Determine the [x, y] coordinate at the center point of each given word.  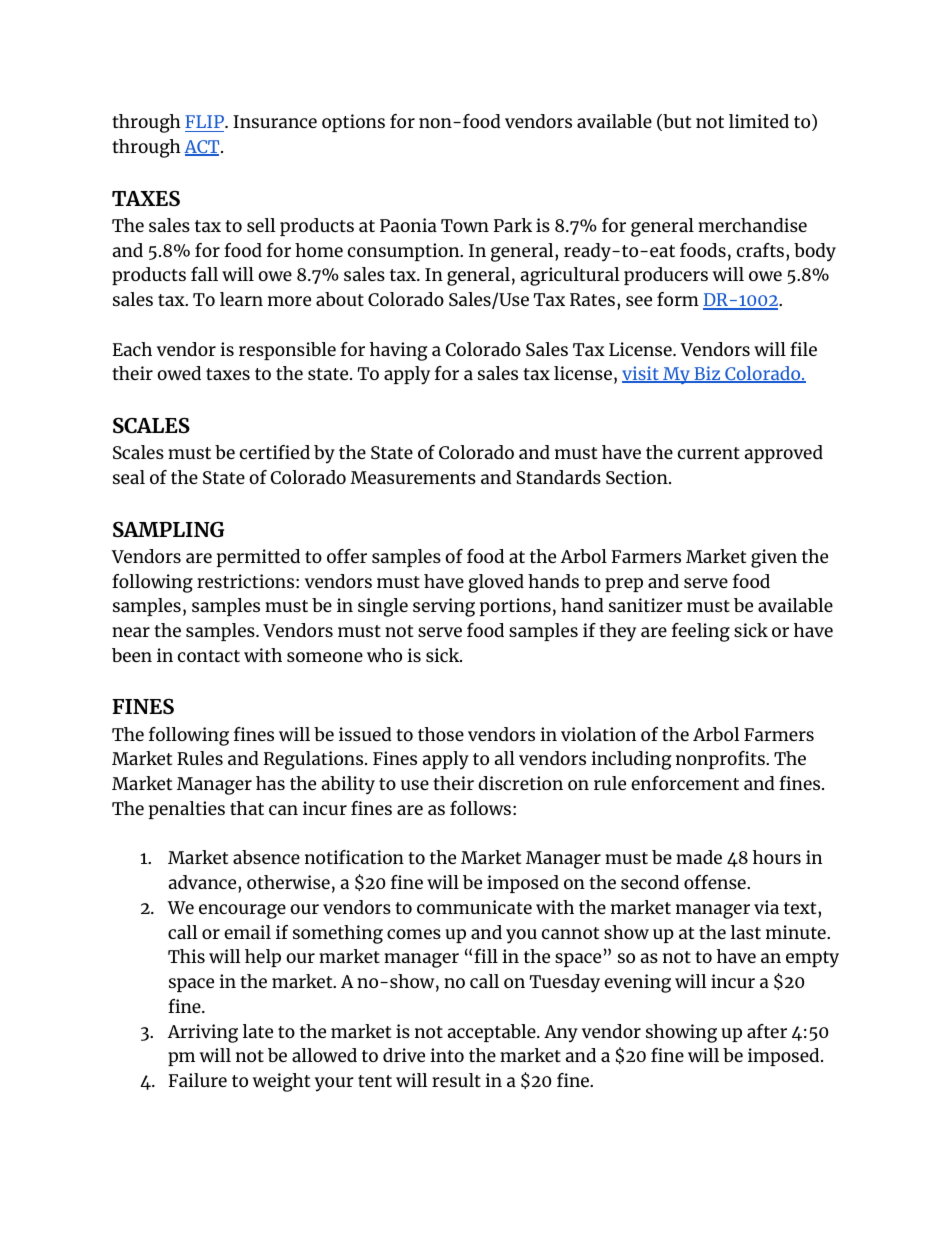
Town [465, 225]
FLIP [205, 121]
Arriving [203, 1033]
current [709, 453]
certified [275, 452]
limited [759, 121]
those [441, 734]
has [270, 783]
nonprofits [721, 760]
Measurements [413, 477]
